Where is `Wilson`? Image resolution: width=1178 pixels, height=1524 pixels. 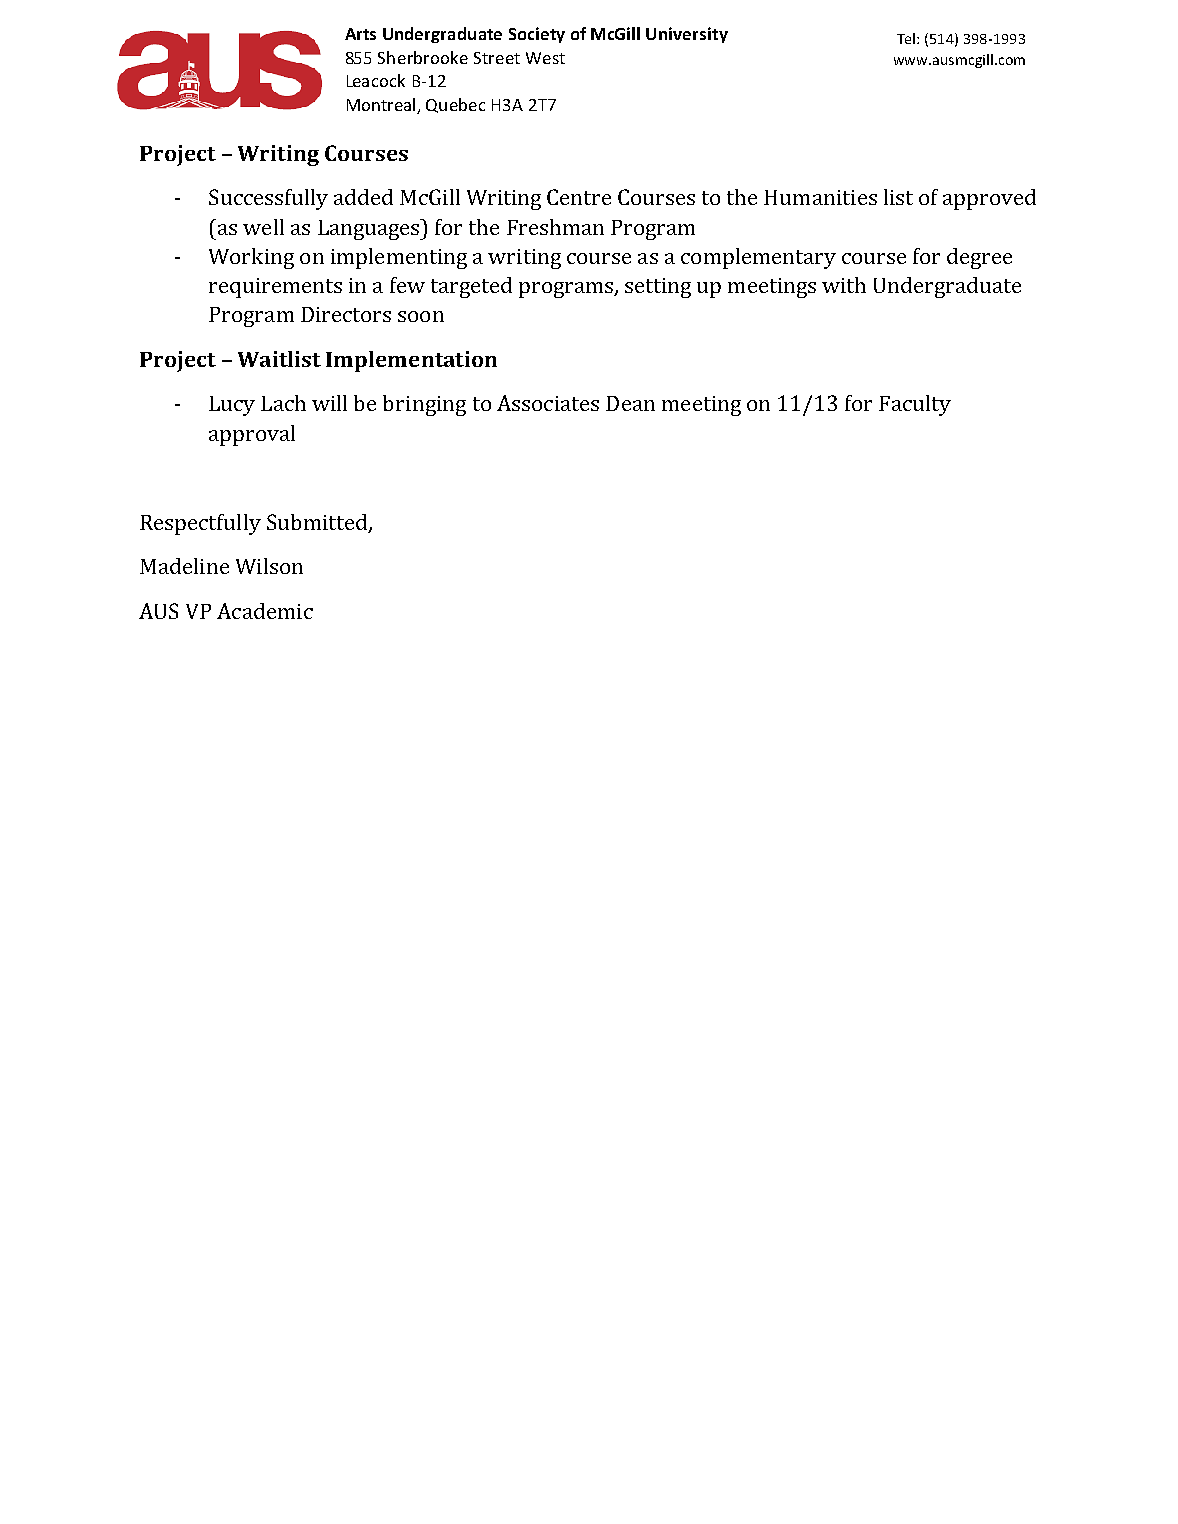
Wilson is located at coordinates (269, 566).
